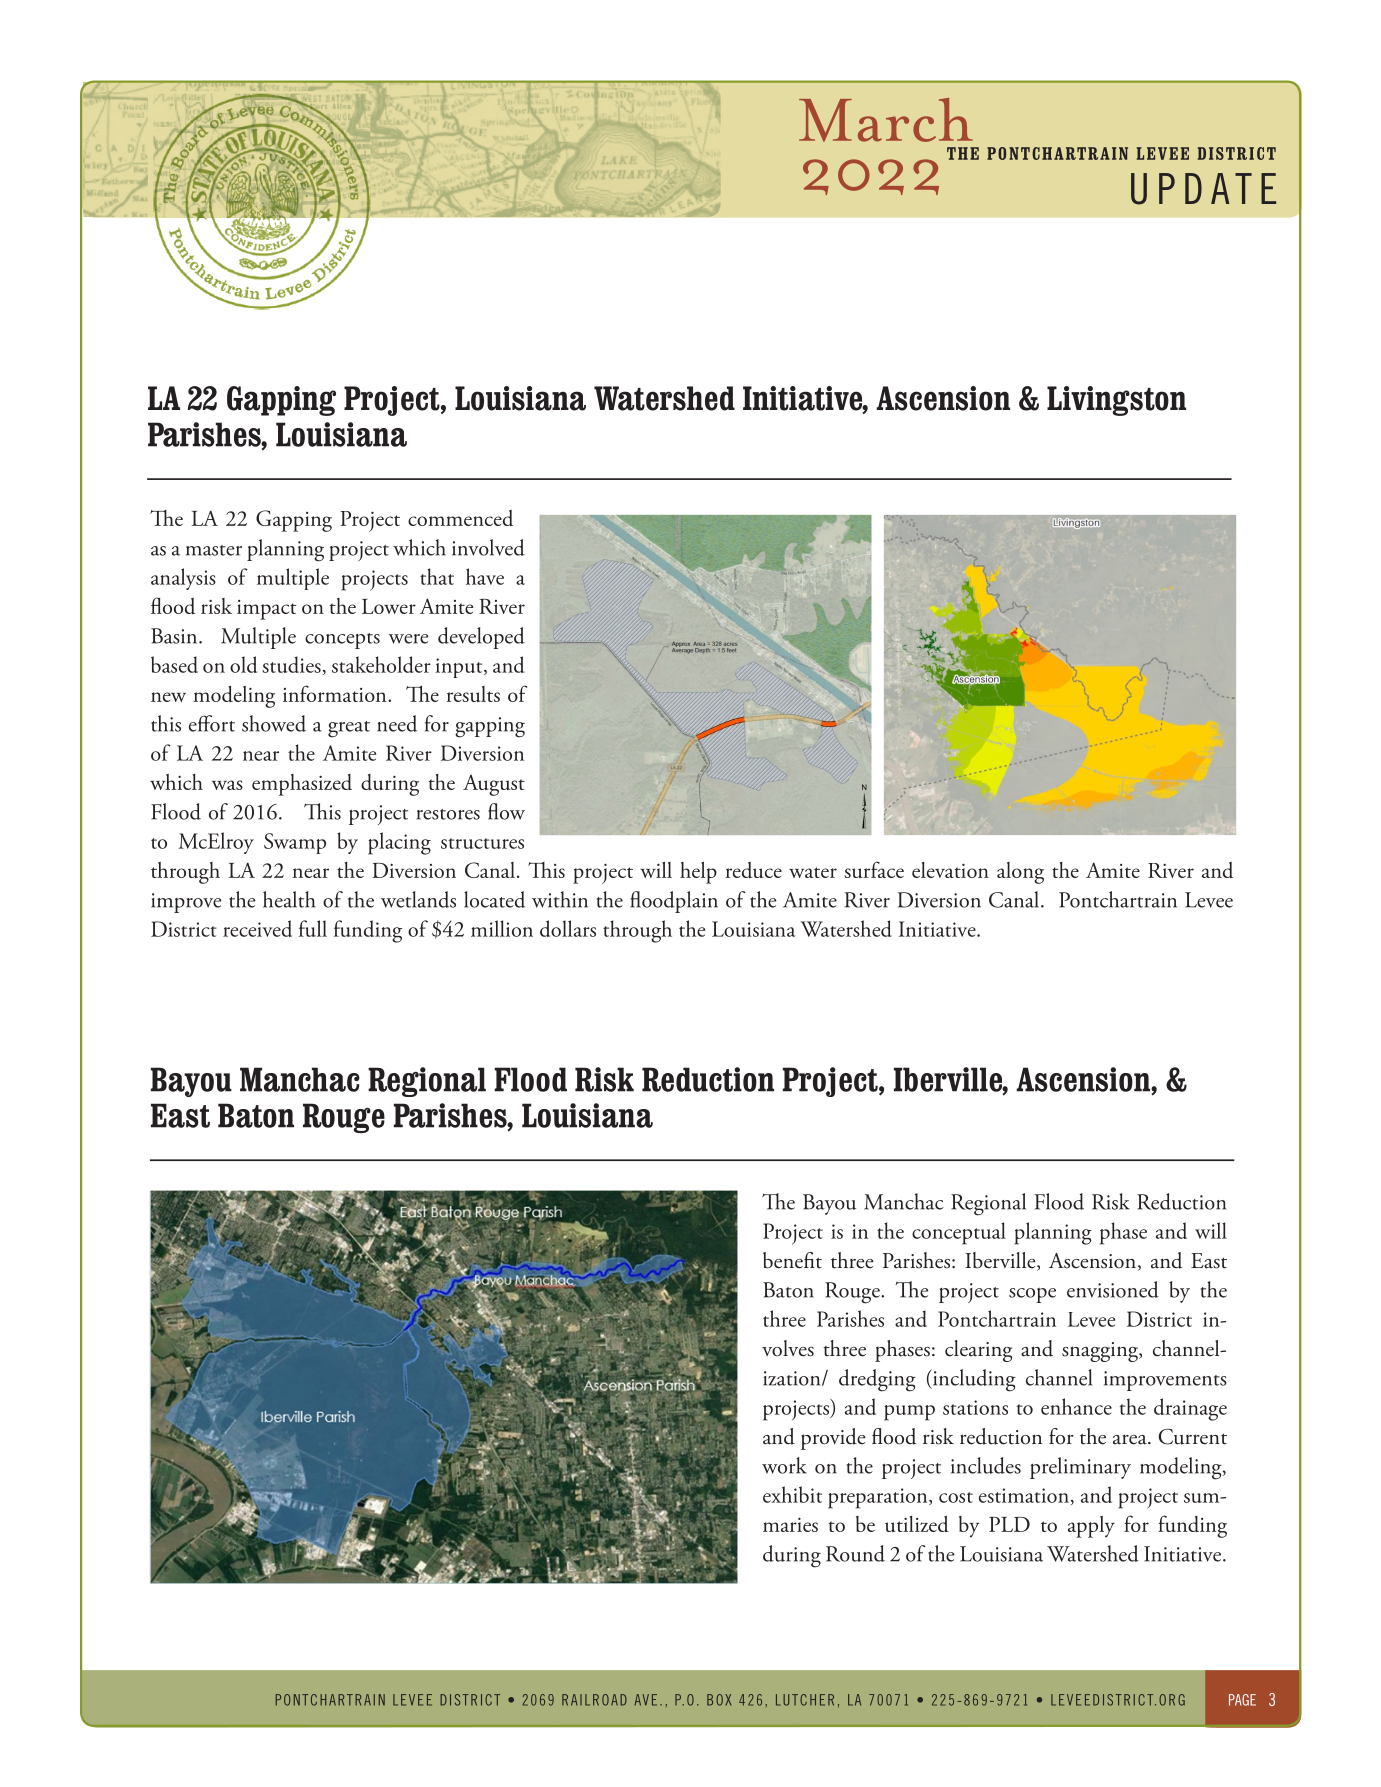 Image resolution: width=1381 pixels, height=1787 pixels. I want to click on along, so click(1020, 873).
